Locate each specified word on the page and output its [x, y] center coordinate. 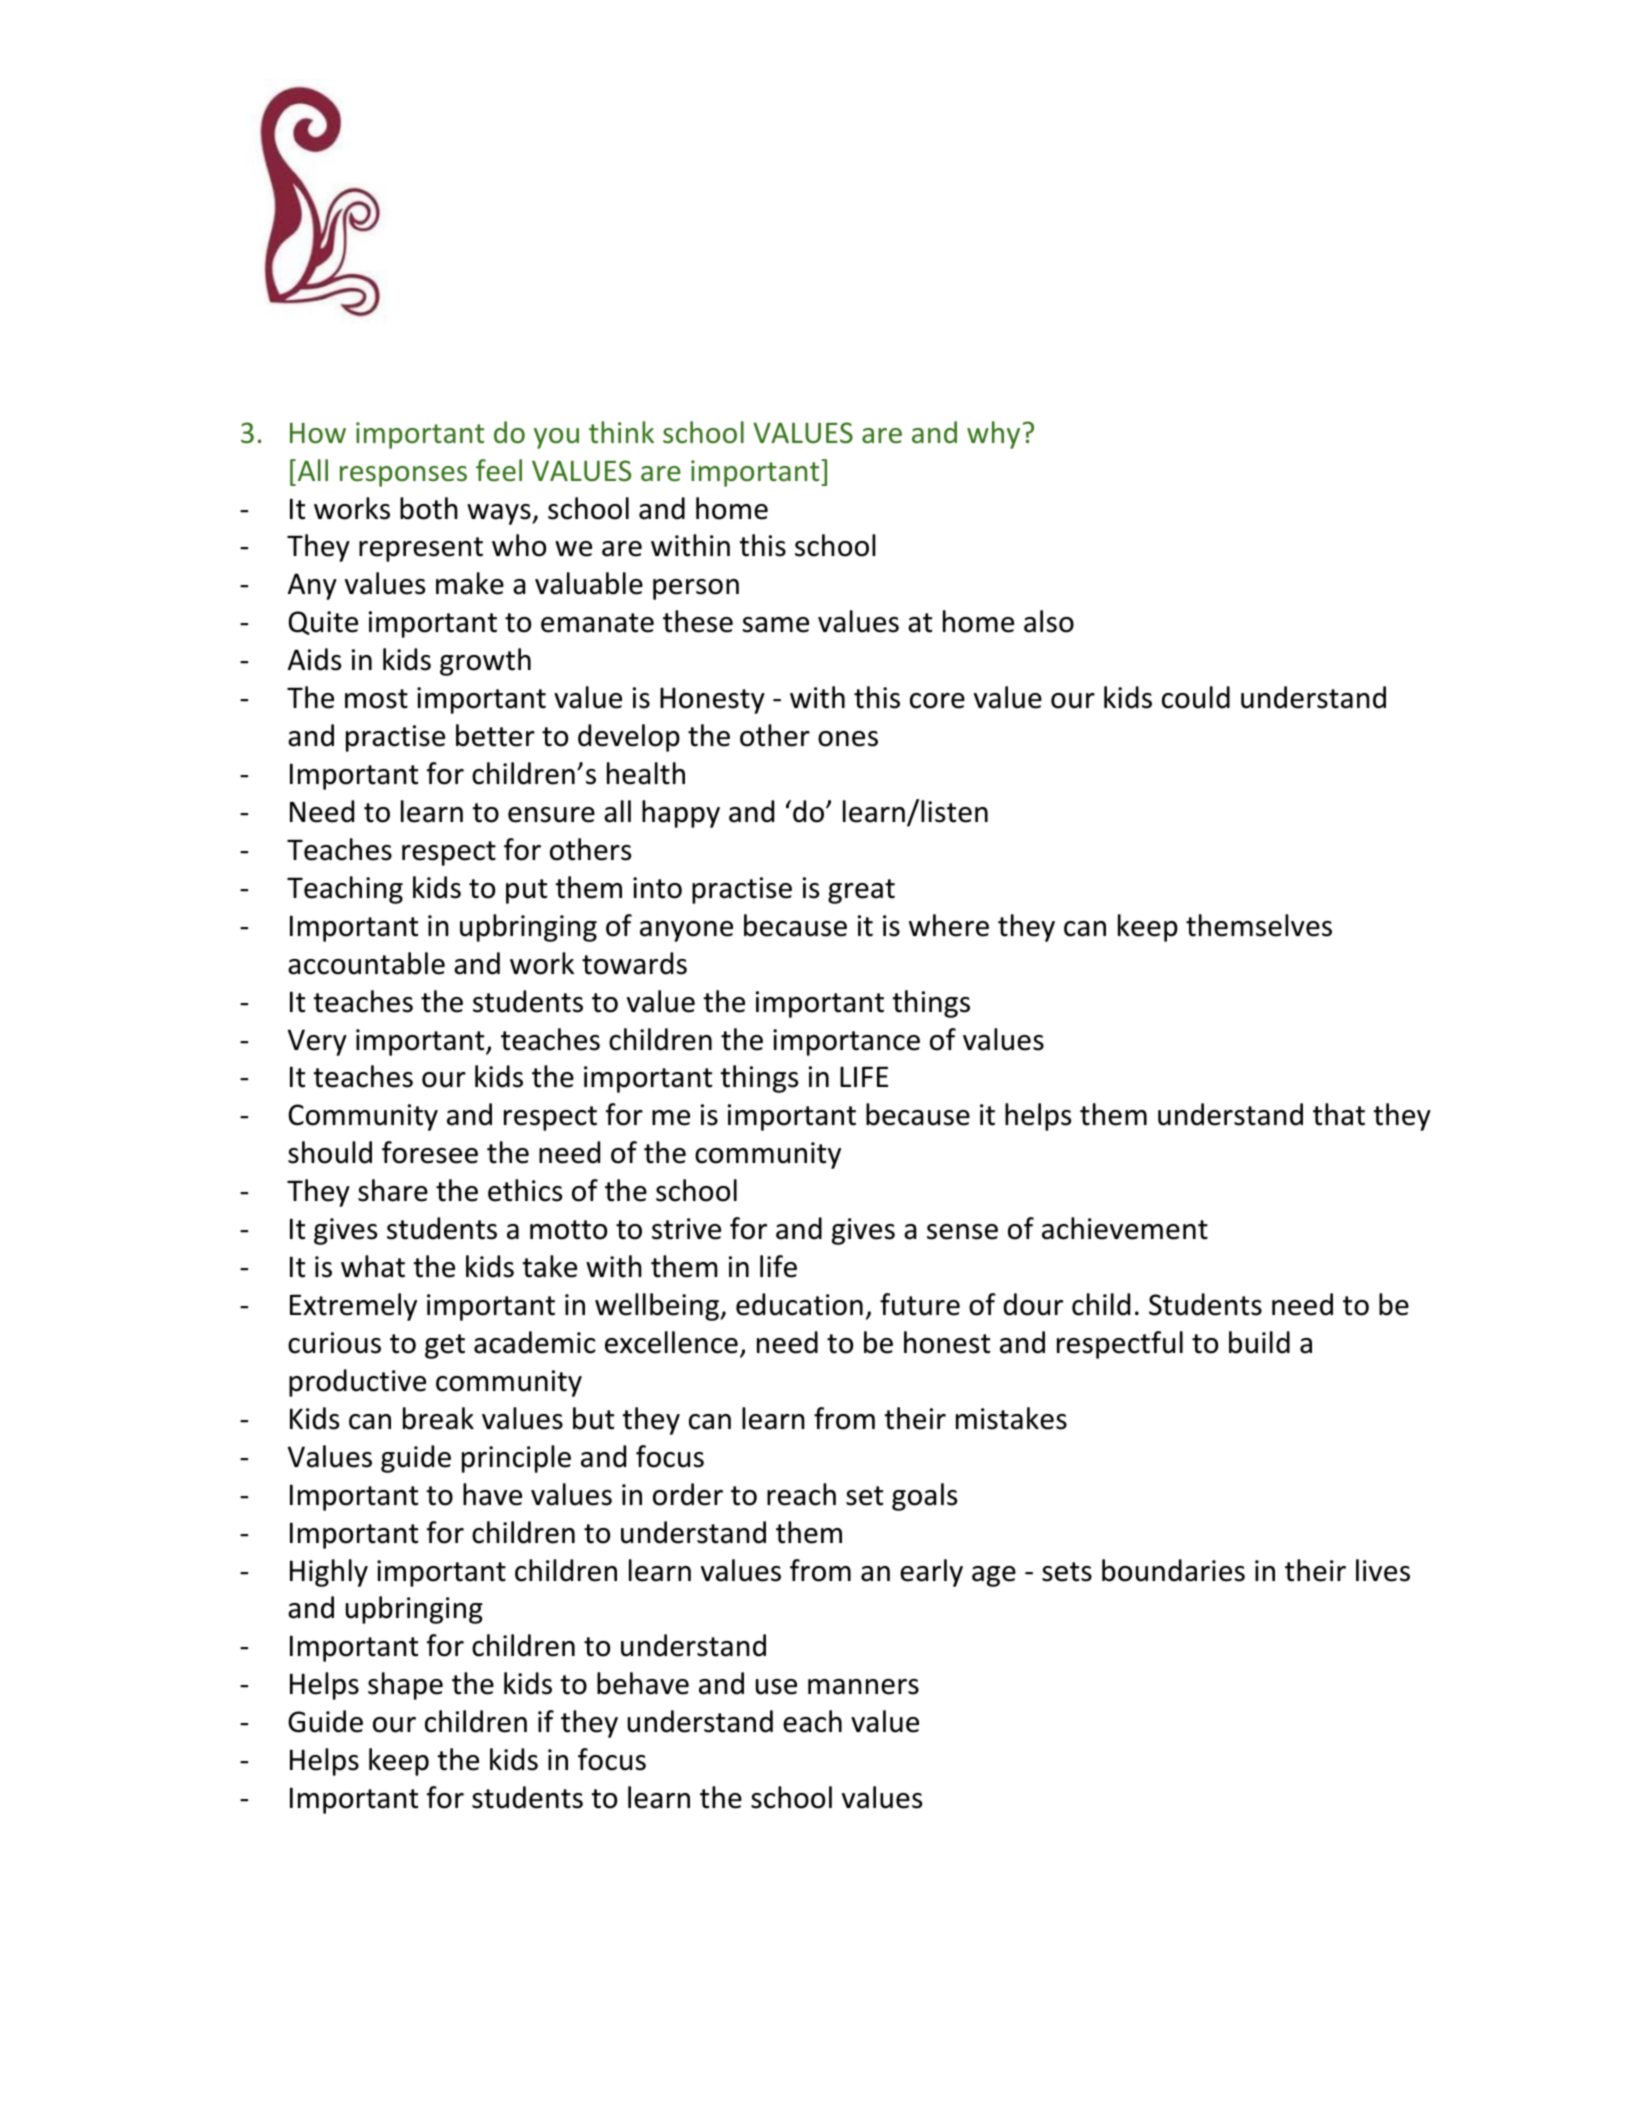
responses [403, 476]
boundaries [1173, 1570]
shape [405, 1686]
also [1049, 621]
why [993, 435]
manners [863, 1687]
